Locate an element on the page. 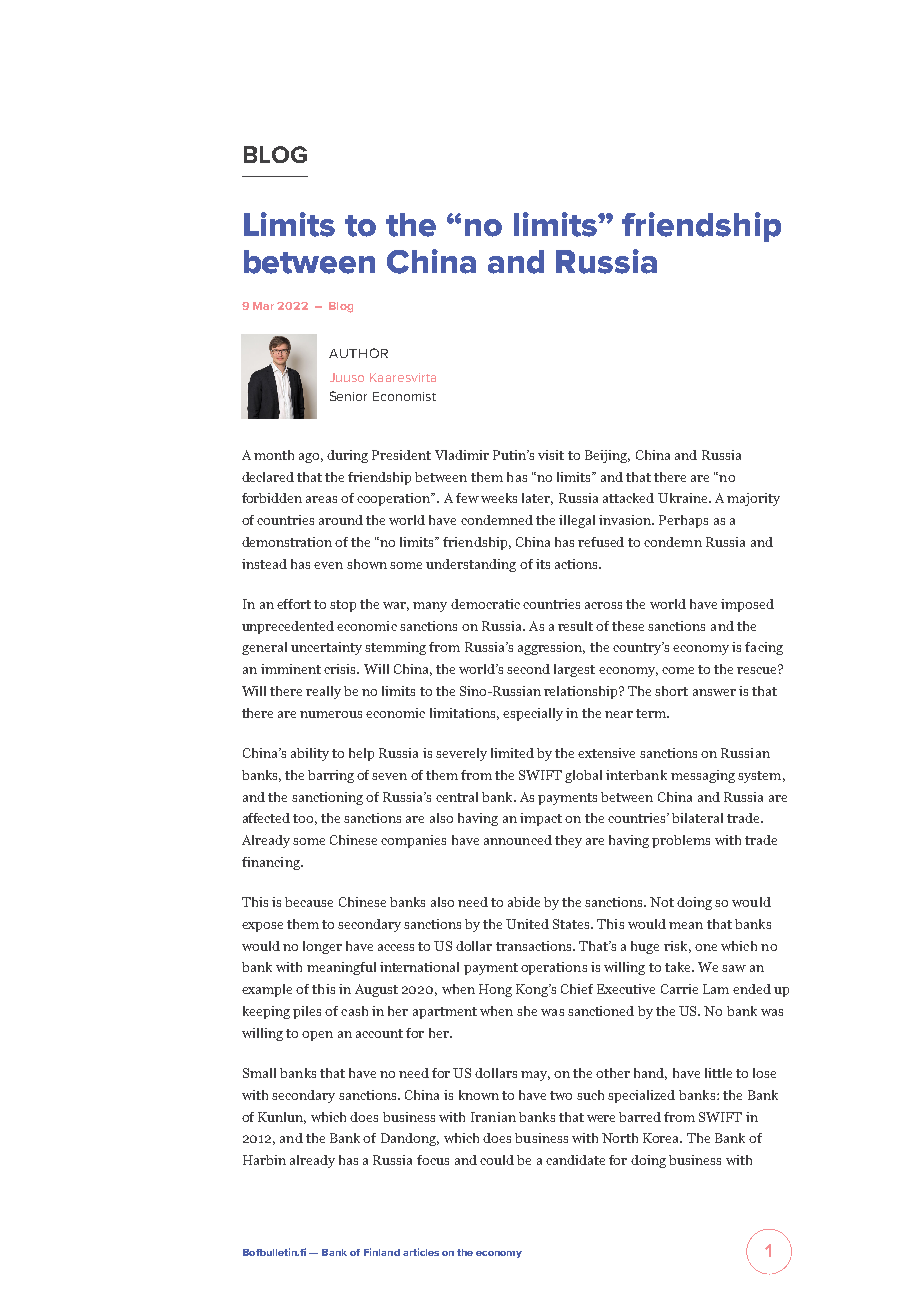 The width and height of the document is (924, 1308). AUTHOR is located at coordinates (358, 353).
